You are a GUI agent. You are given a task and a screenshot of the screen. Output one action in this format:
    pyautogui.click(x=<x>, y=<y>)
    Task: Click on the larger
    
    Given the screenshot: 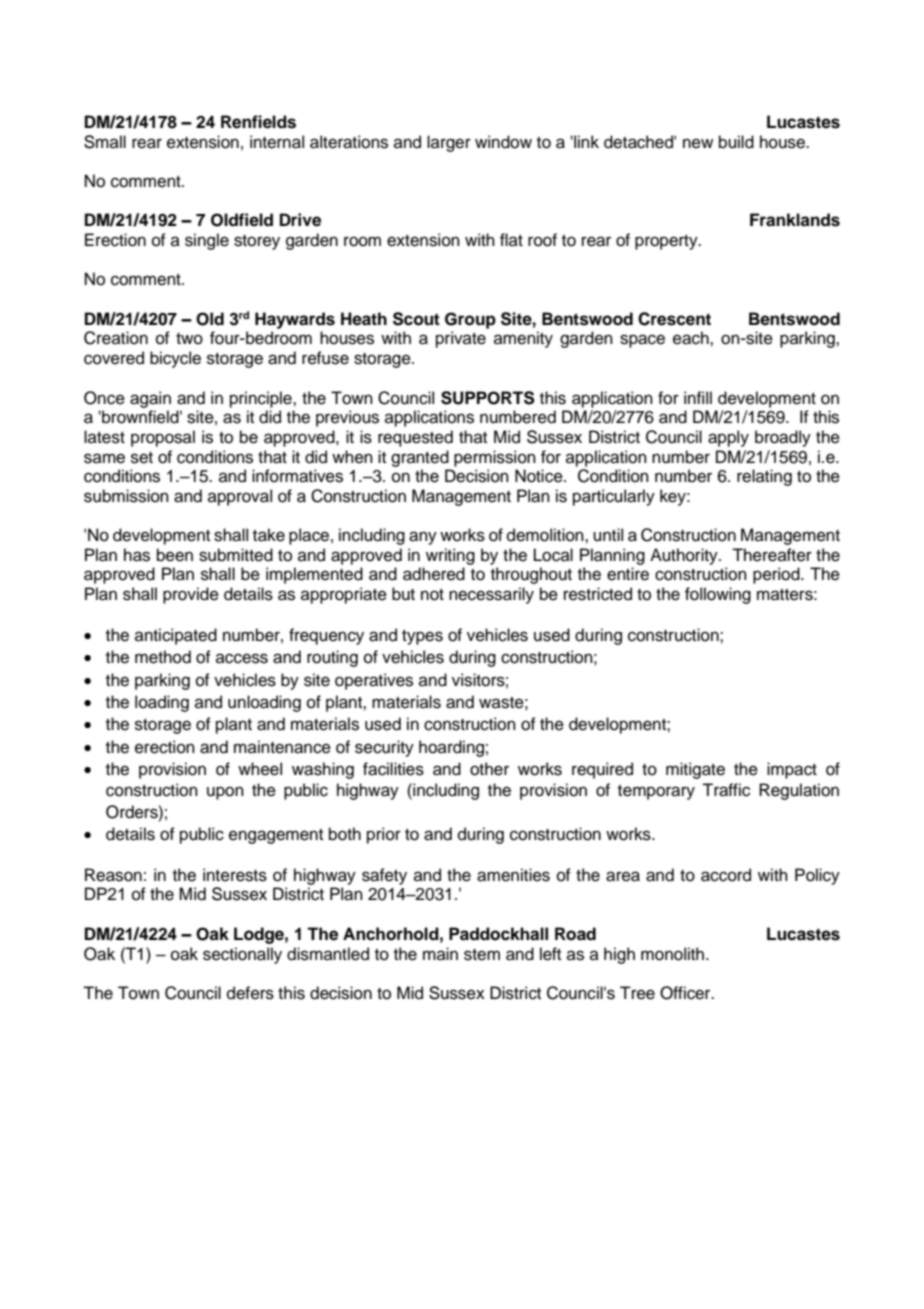 What is the action you would take?
    pyautogui.click(x=449, y=143)
